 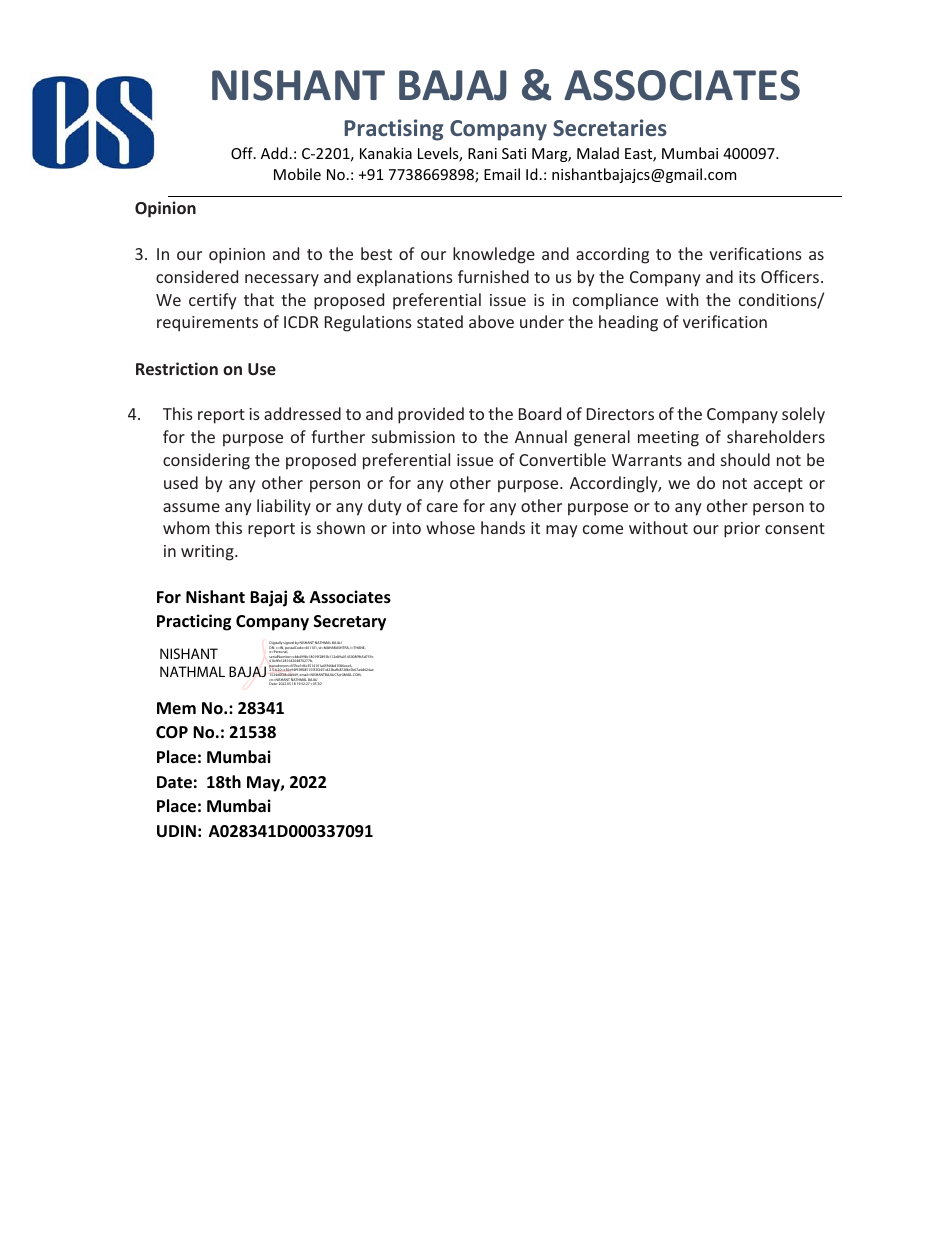 I want to click on addressed, so click(x=302, y=413).
